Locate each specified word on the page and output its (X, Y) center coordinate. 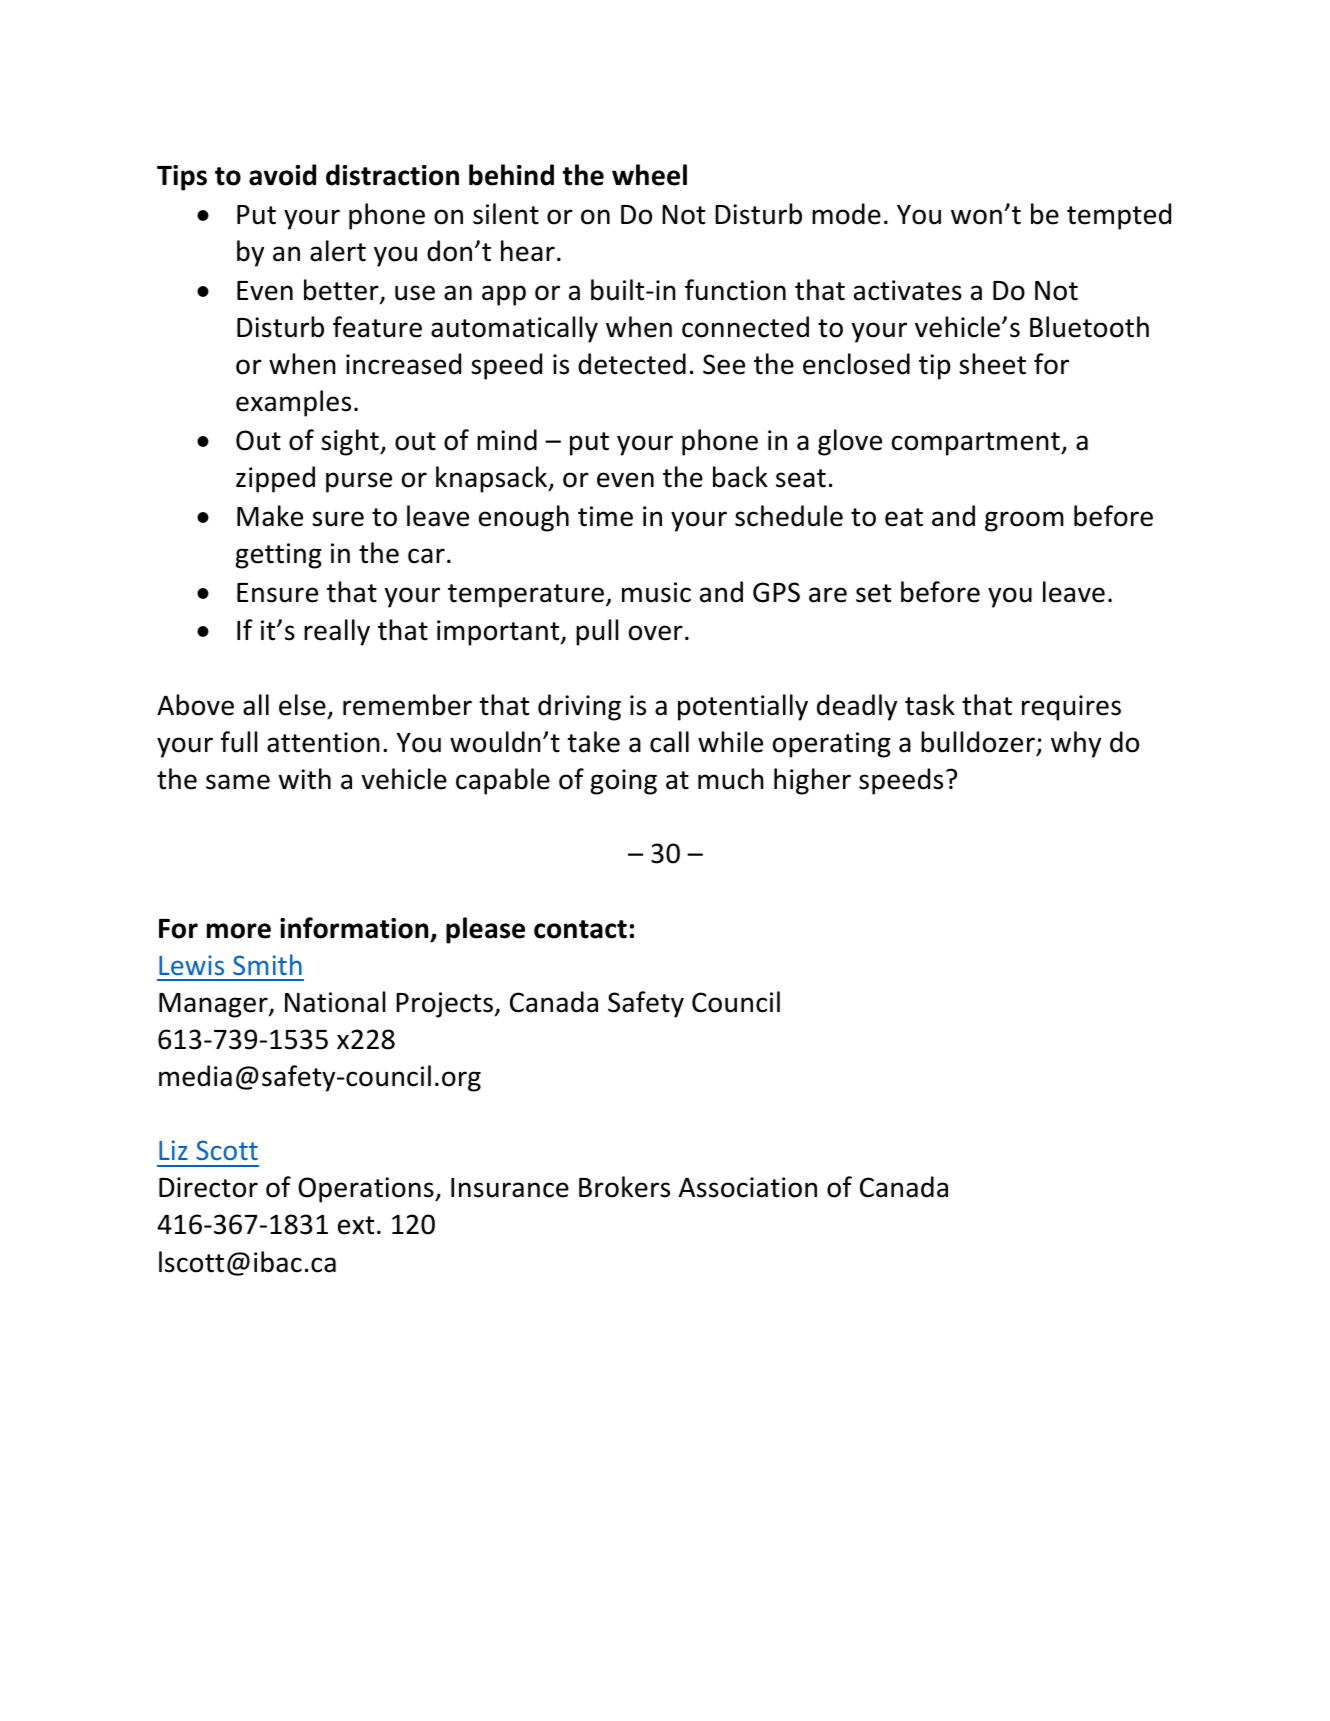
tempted (1119, 216)
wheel (649, 175)
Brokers (624, 1187)
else (302, 705)
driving (579, 707)
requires (1071, 708)
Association (748, 1187)
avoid (282, 175)
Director (208, 1187)
